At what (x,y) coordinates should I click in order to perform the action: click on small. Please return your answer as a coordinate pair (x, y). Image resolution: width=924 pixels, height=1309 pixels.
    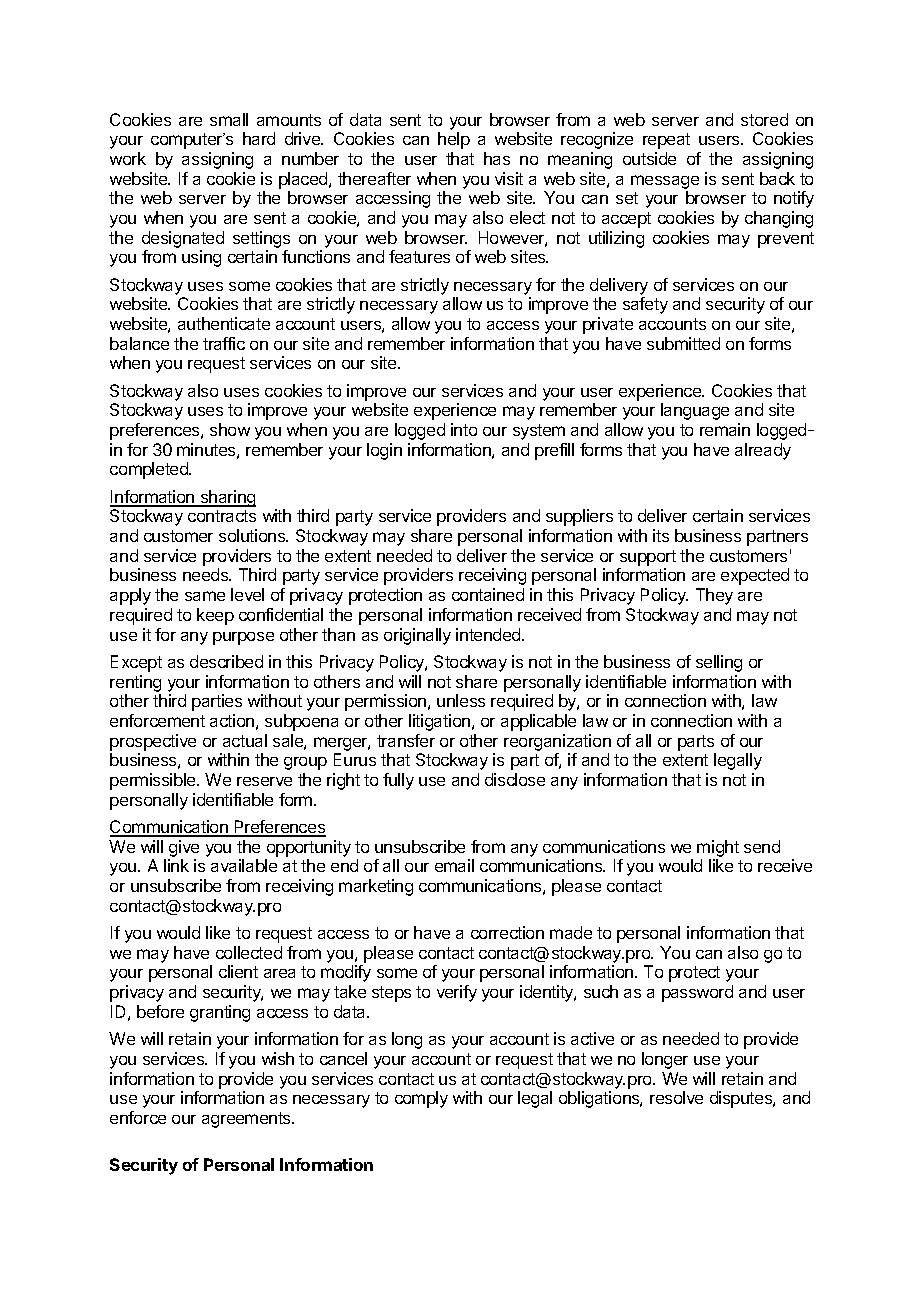
    Looking at the image, I should click on (229, 119).
